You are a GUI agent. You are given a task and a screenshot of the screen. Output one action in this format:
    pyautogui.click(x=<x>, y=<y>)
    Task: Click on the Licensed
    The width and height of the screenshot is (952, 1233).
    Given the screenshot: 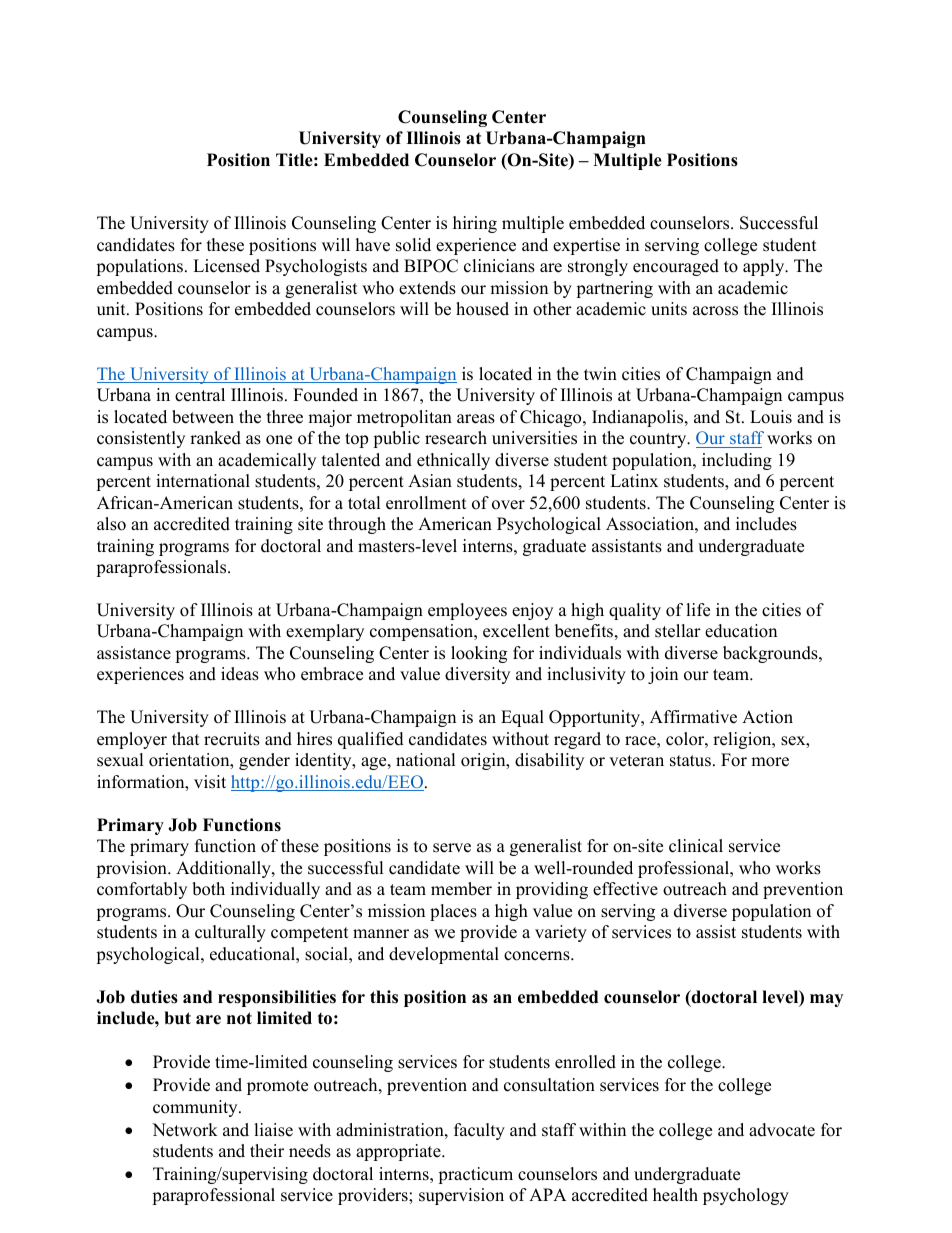 What is the action you would take?
    pyautogui.click(x=226, y=266)
